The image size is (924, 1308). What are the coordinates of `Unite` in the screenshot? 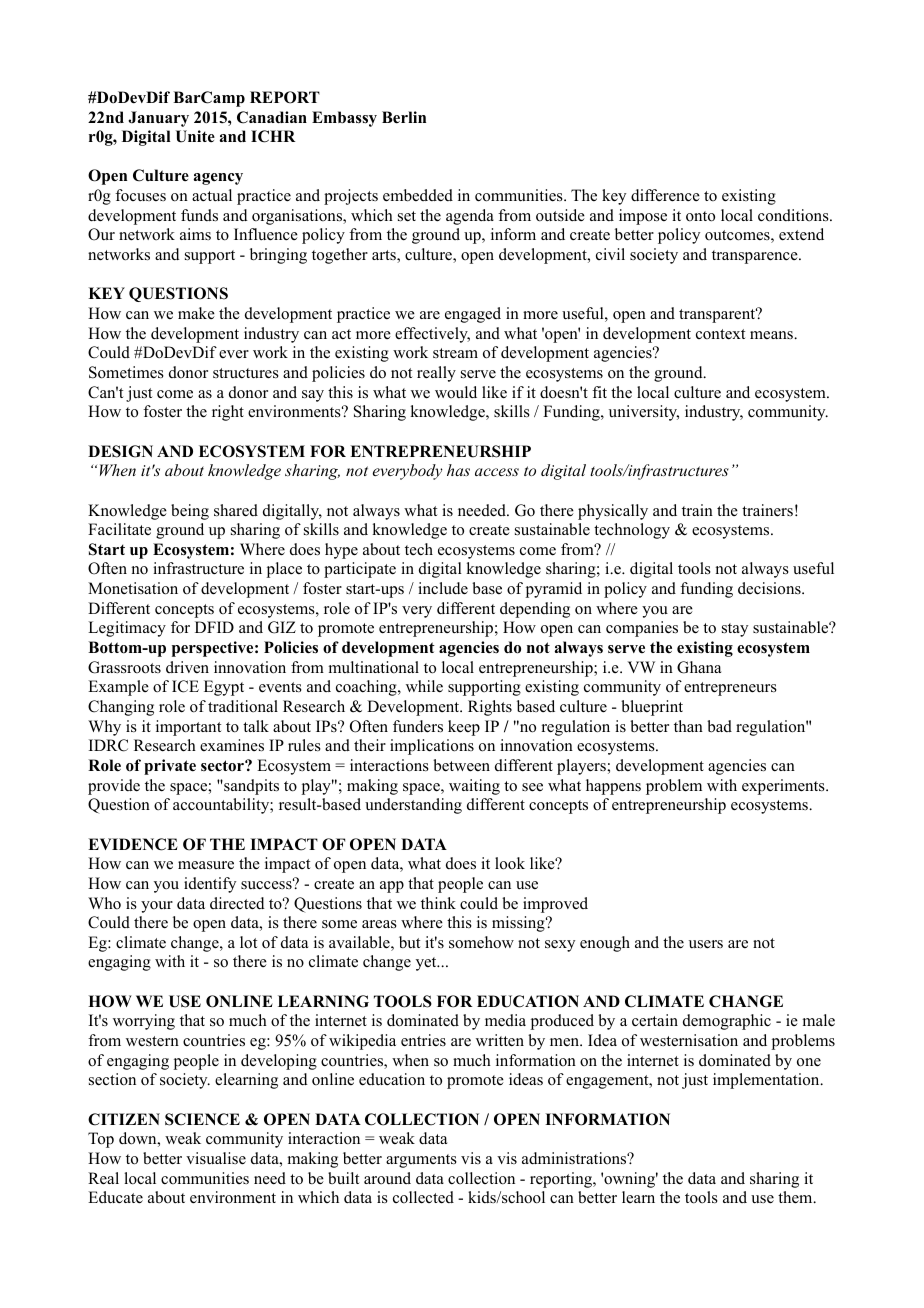 It's located at (195, 136).
